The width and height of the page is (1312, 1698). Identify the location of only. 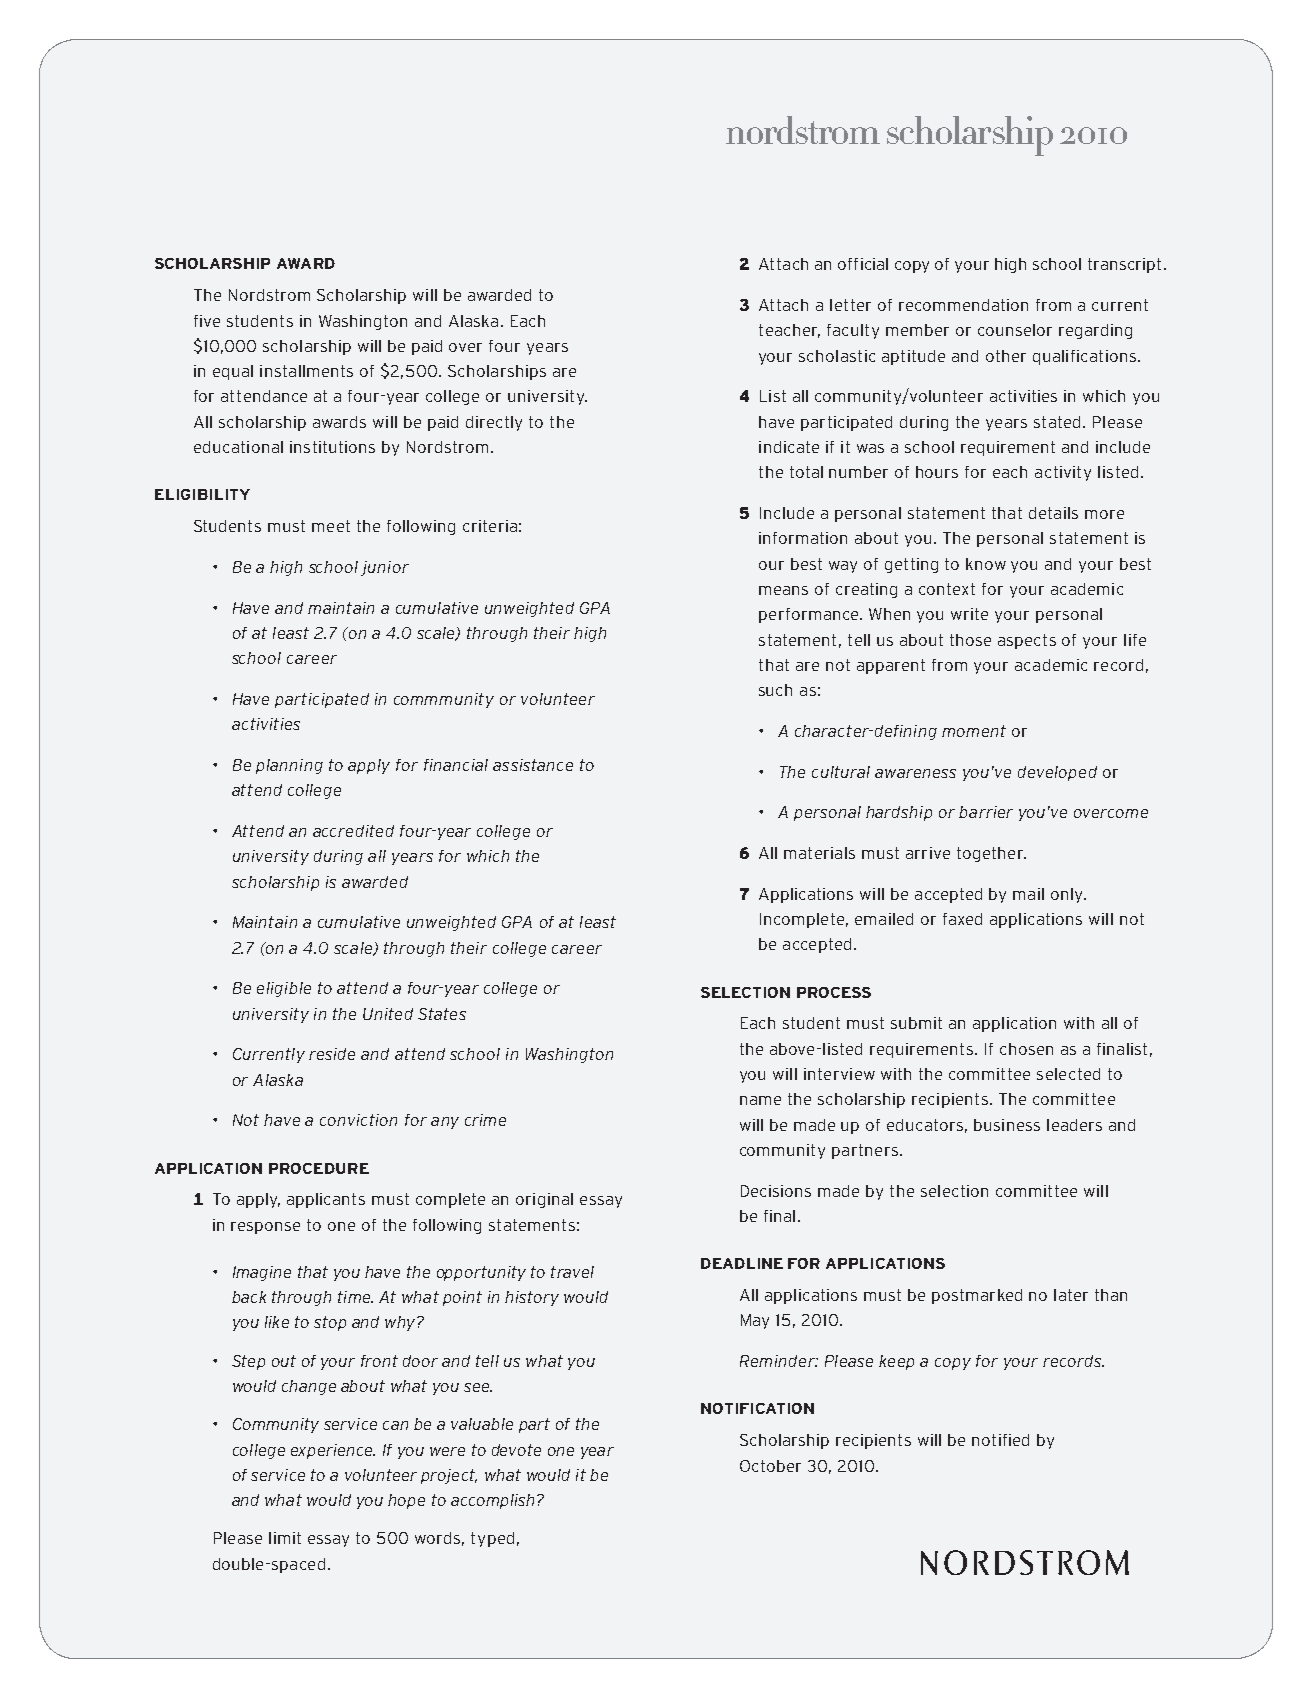
(1068, 895).
